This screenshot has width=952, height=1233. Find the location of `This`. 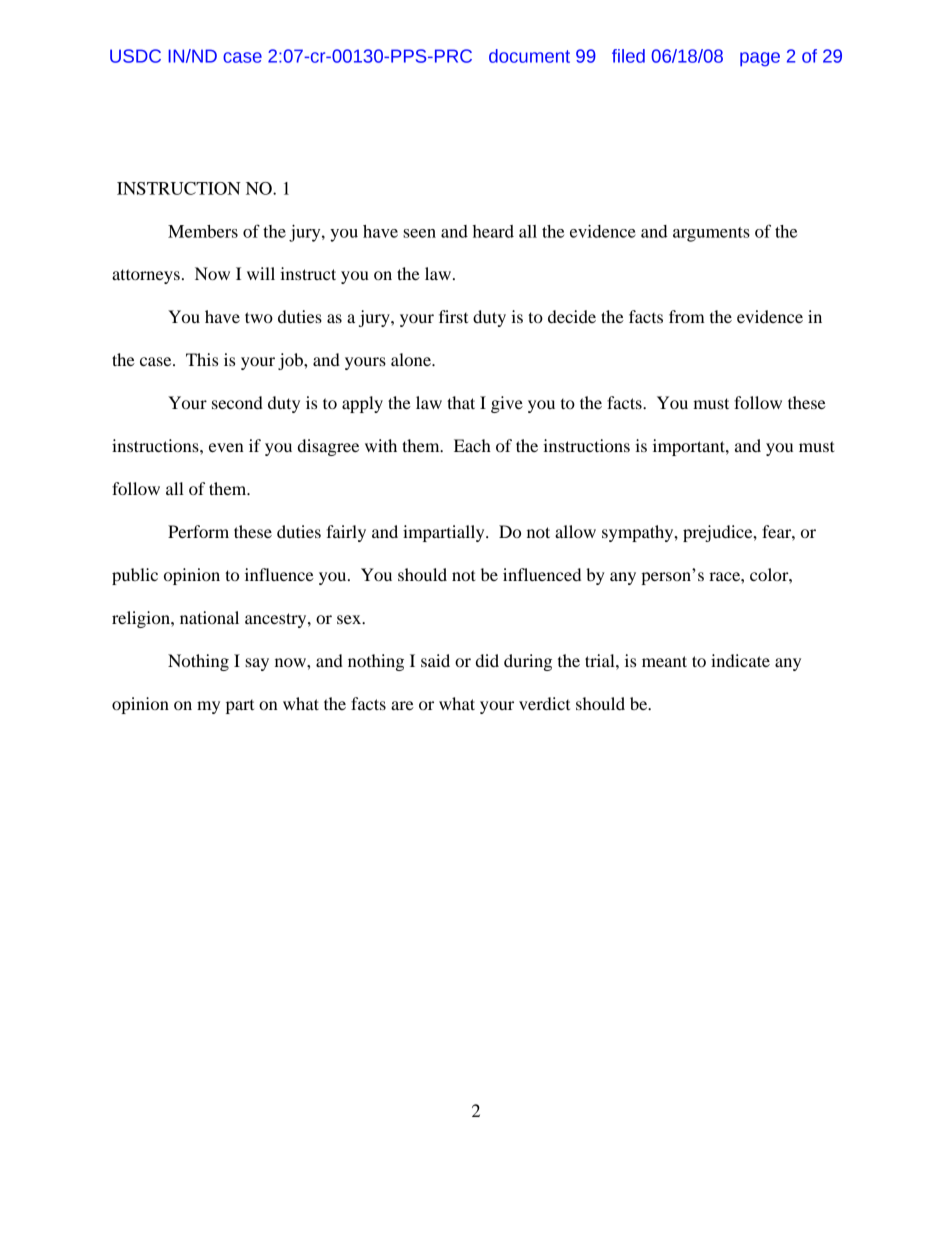

This is located at coordinates (202, 359).
